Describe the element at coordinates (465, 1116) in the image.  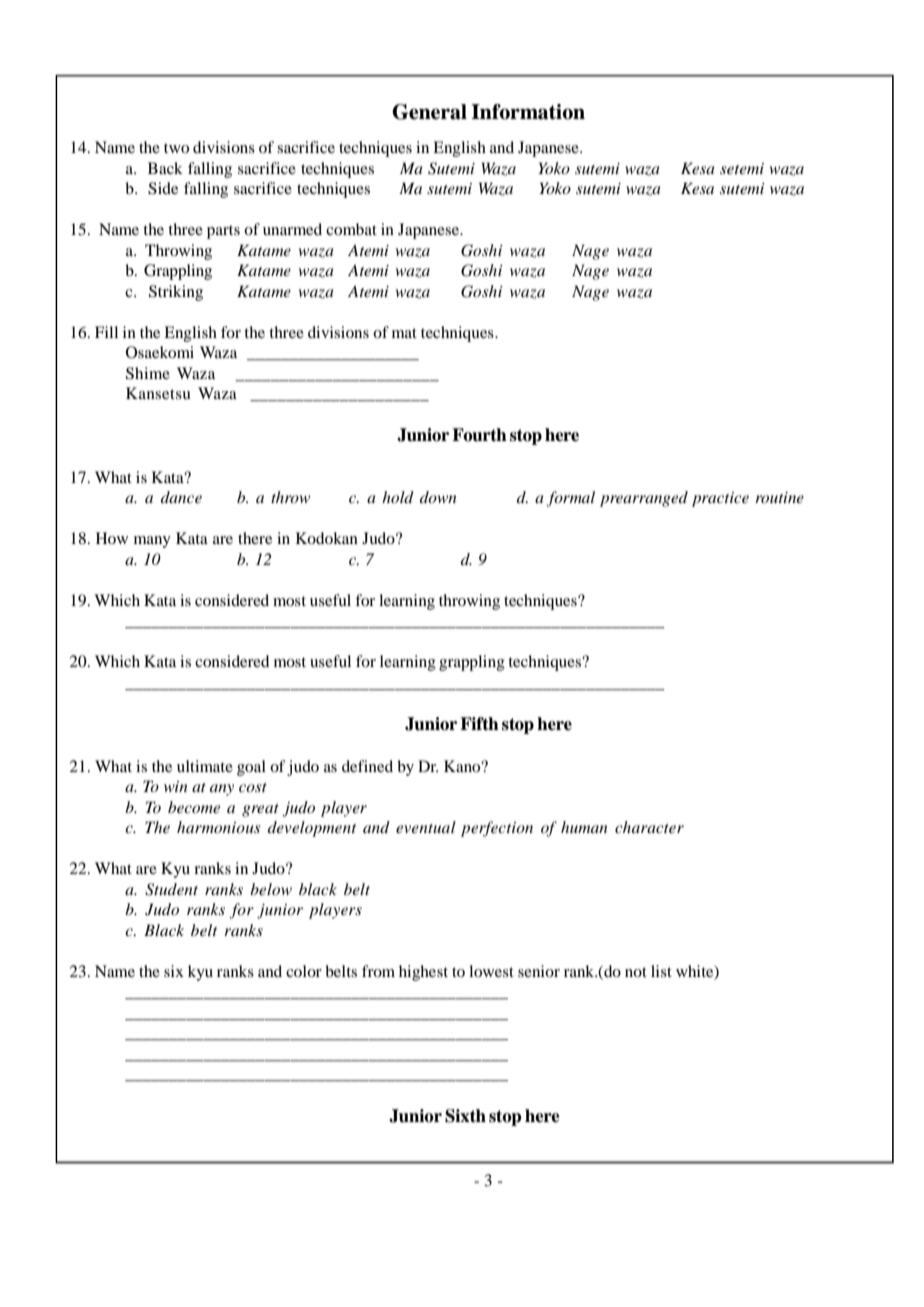
I see `Sixth` at that location.
